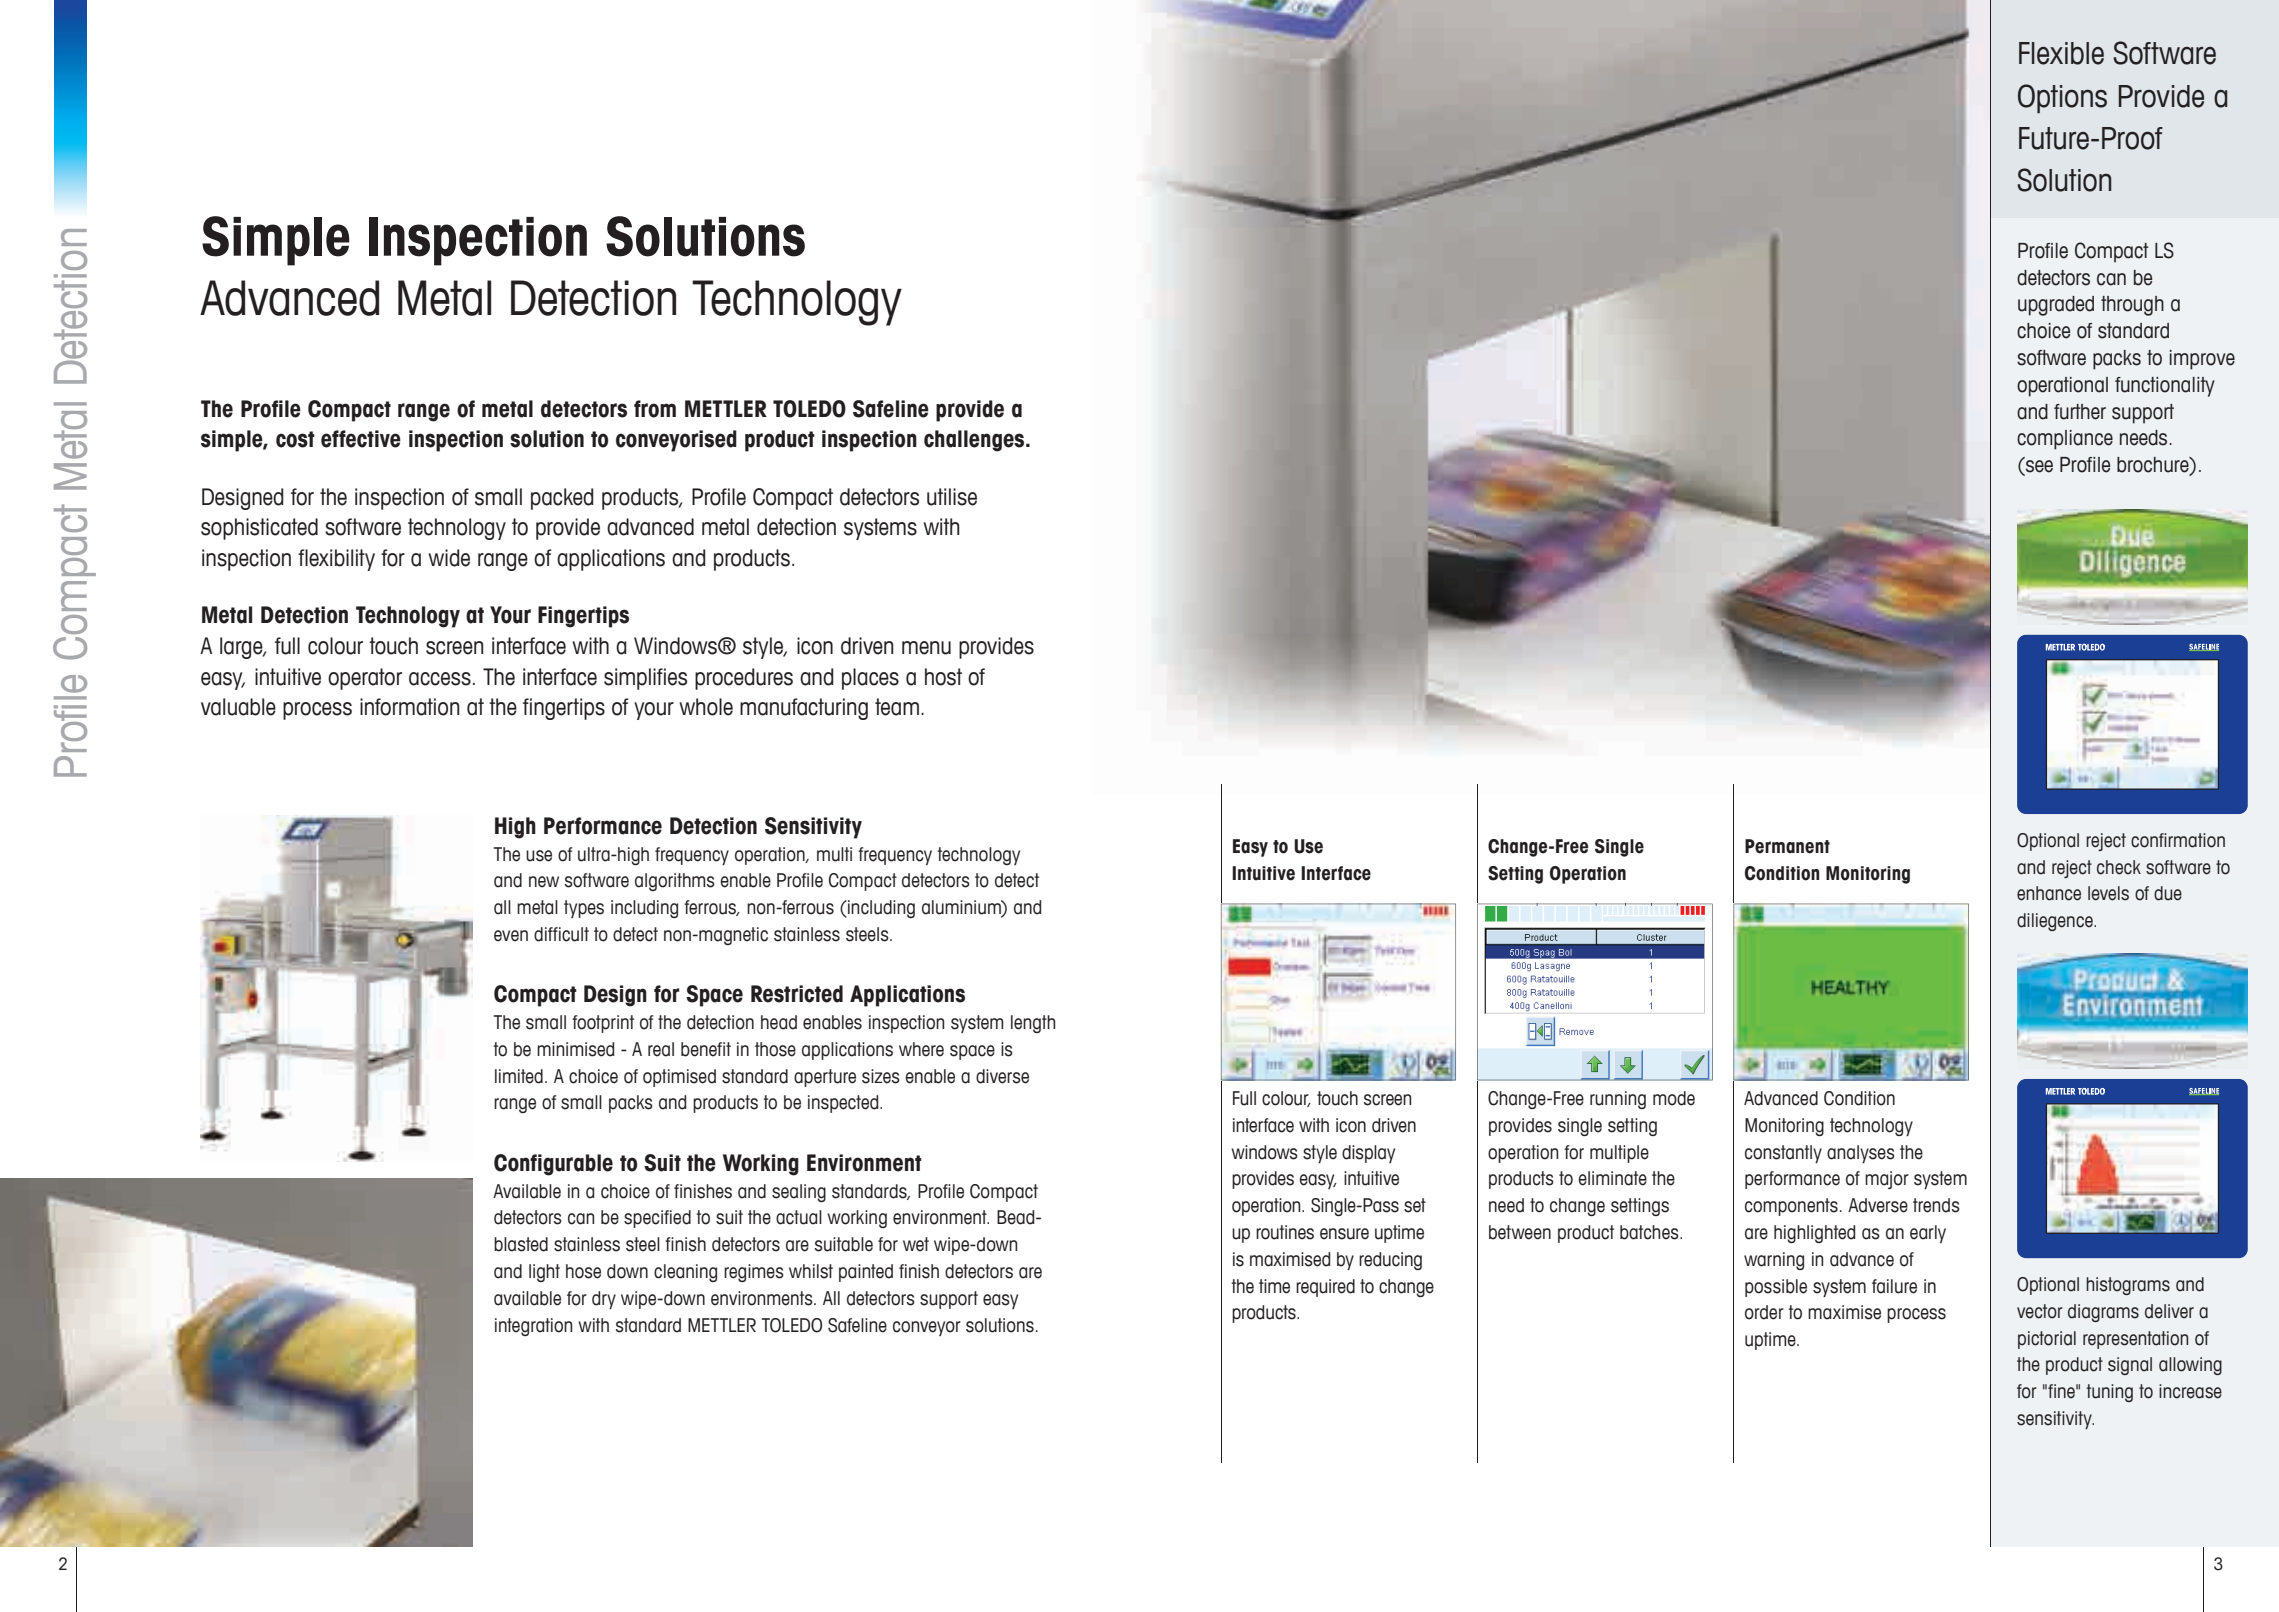 This document has height=1612, width=2279. I want to click on information, so click(410, 707).
